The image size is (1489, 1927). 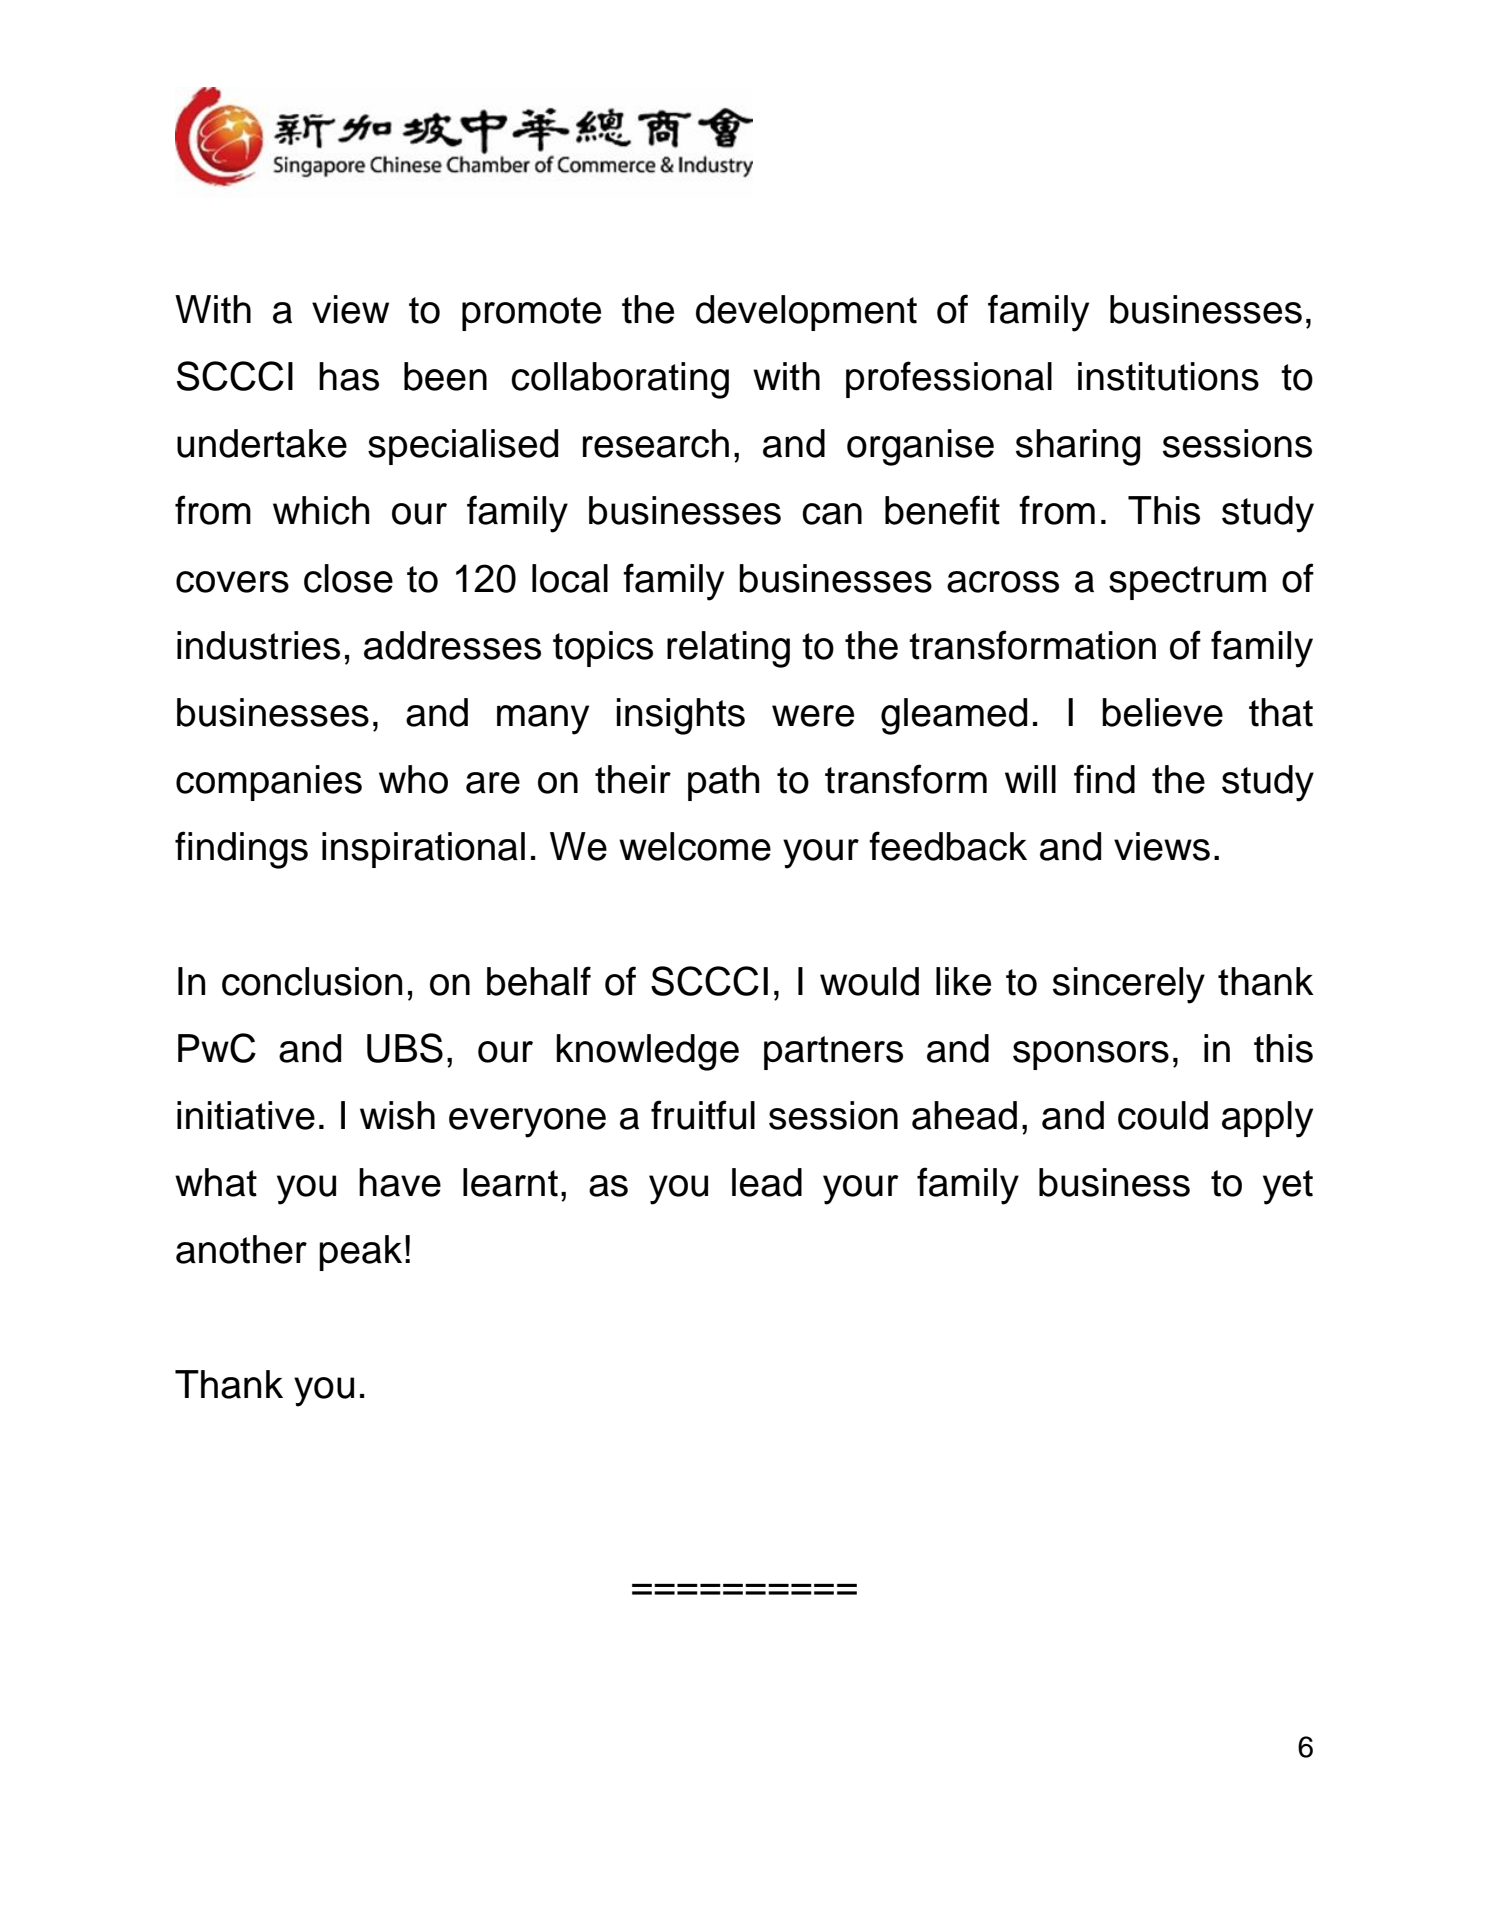 I want to click on spectrum, so click(x=1187, y=583).
